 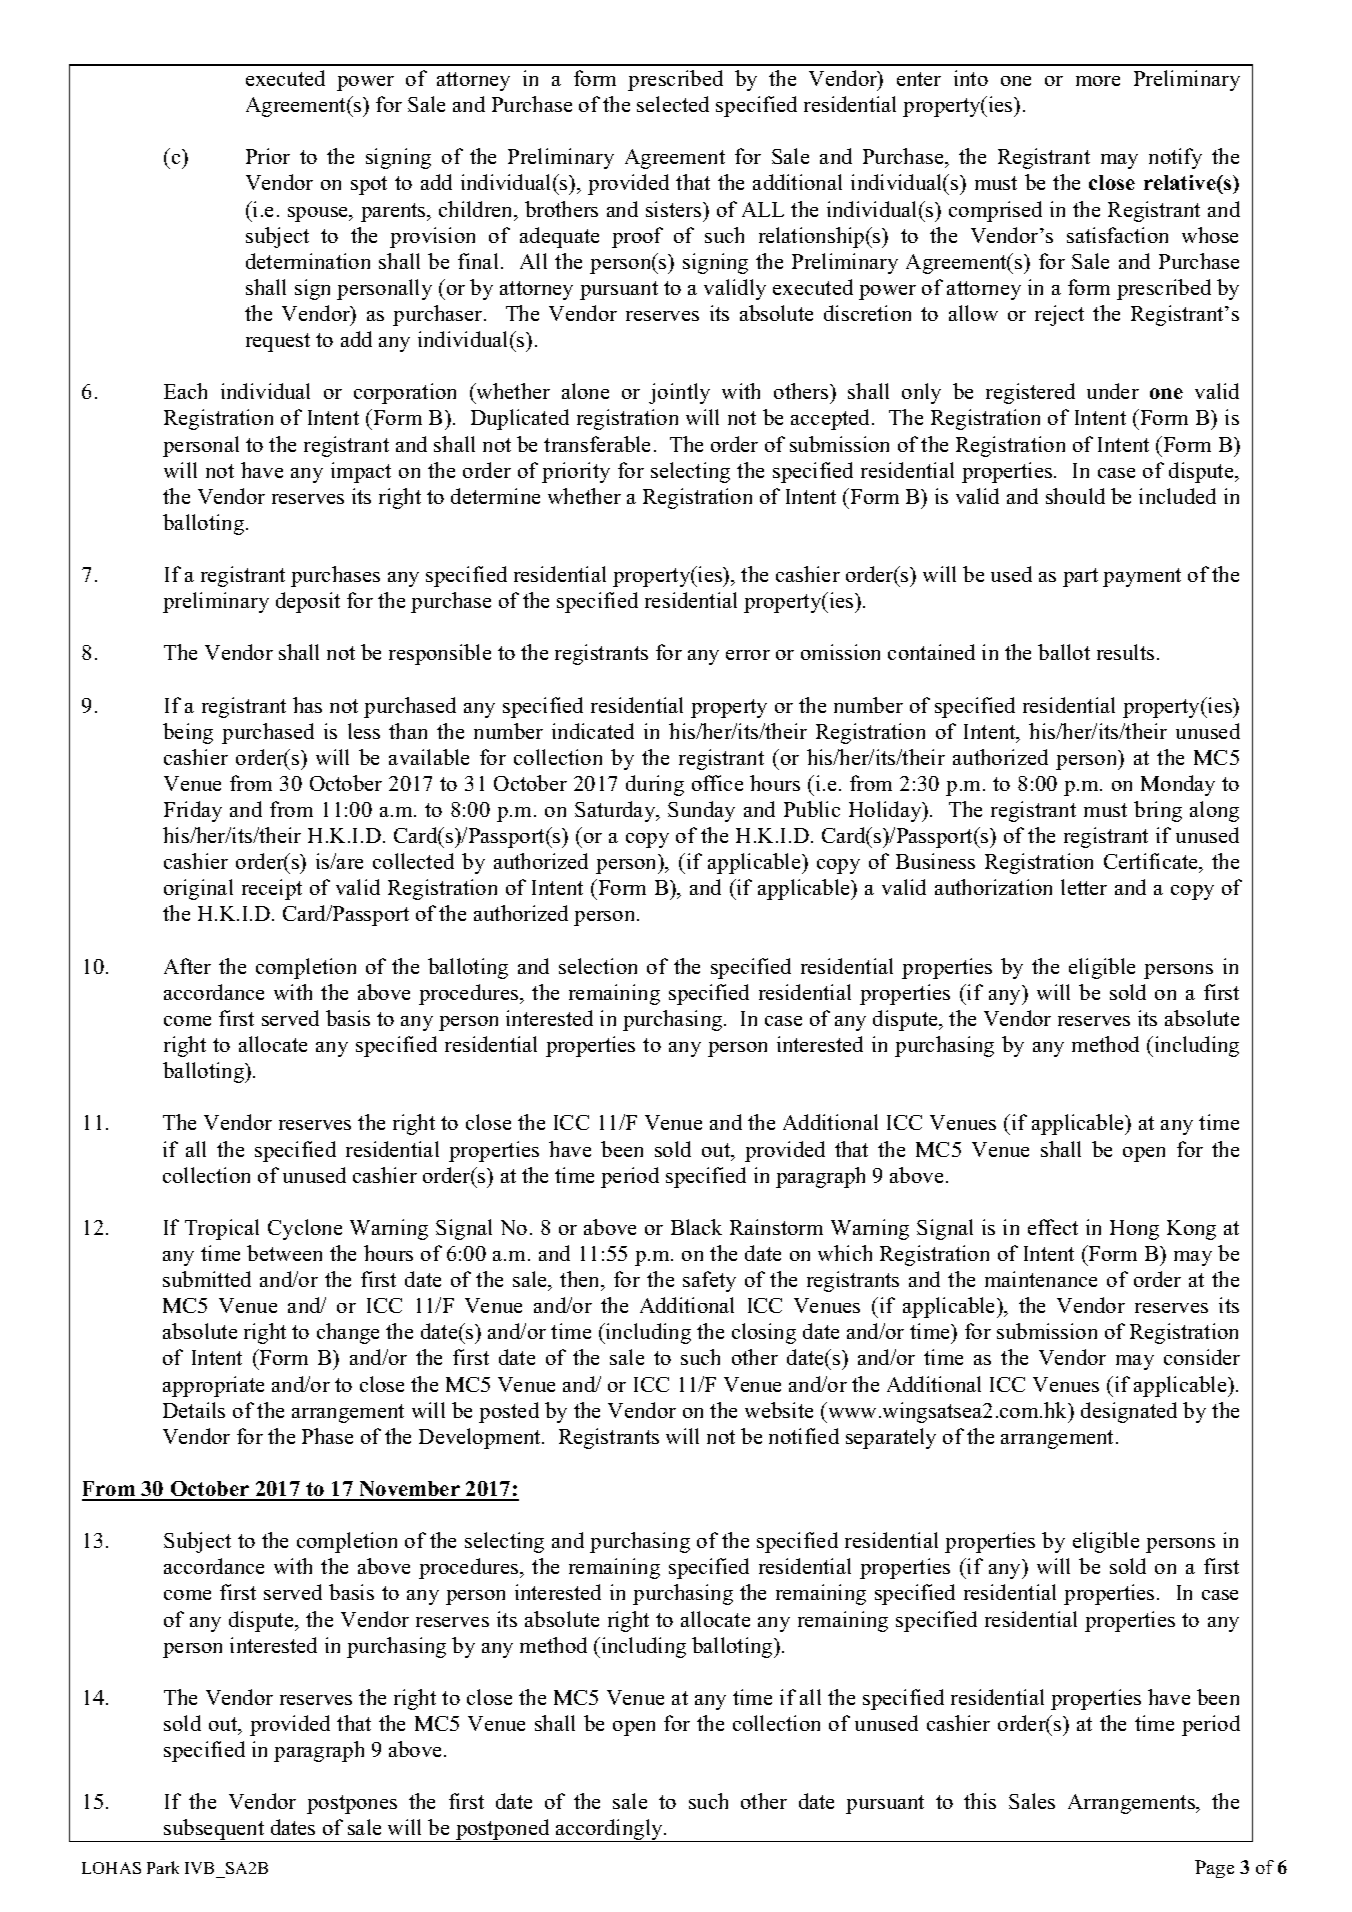 I want to click on effect, so click(x=1053, y=1227).
